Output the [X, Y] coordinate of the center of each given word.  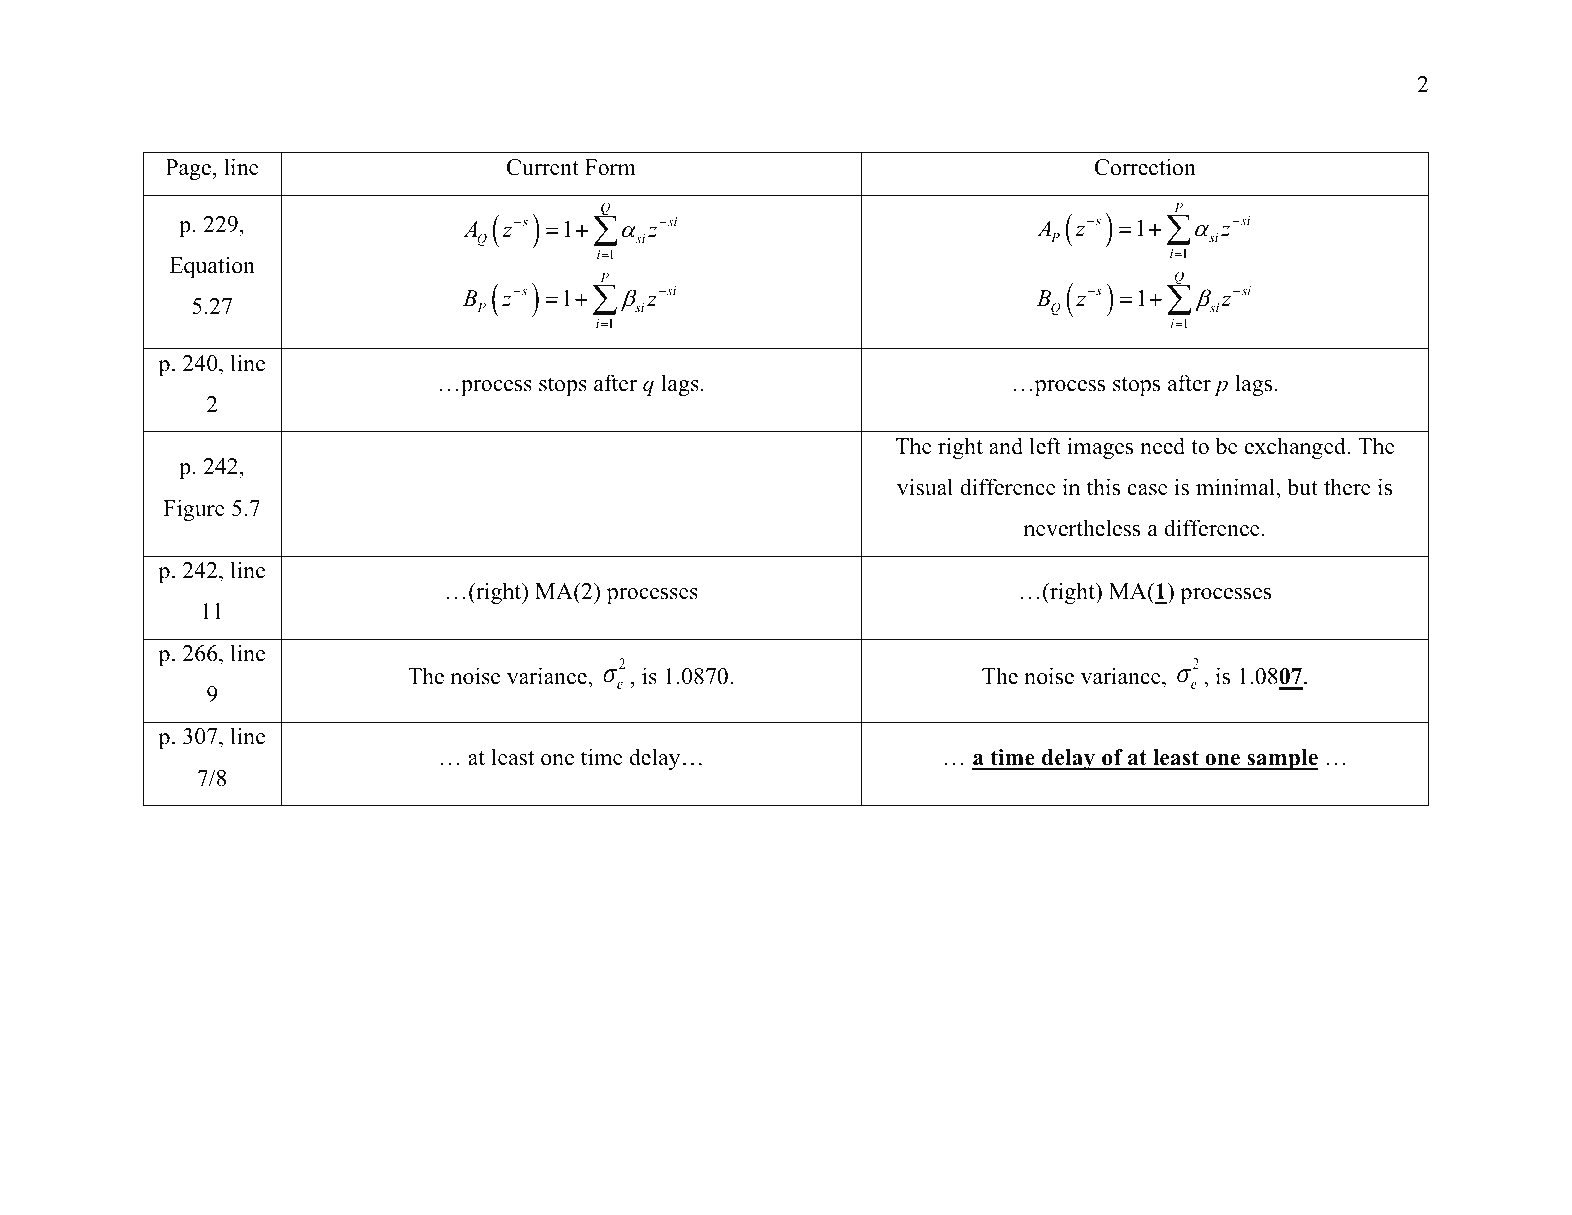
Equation [212, 267]
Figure [194, 510]
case [1148, 490]
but [1302, 487]
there [1347, 487]
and [1006, 446]
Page [188, 169]
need [1162, 446]
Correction [1145, 167]
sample [1281, 759]
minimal [1236, 486]
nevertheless [1082, 528]
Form [610, 167]
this [1103, 487]
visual [925, 487]
